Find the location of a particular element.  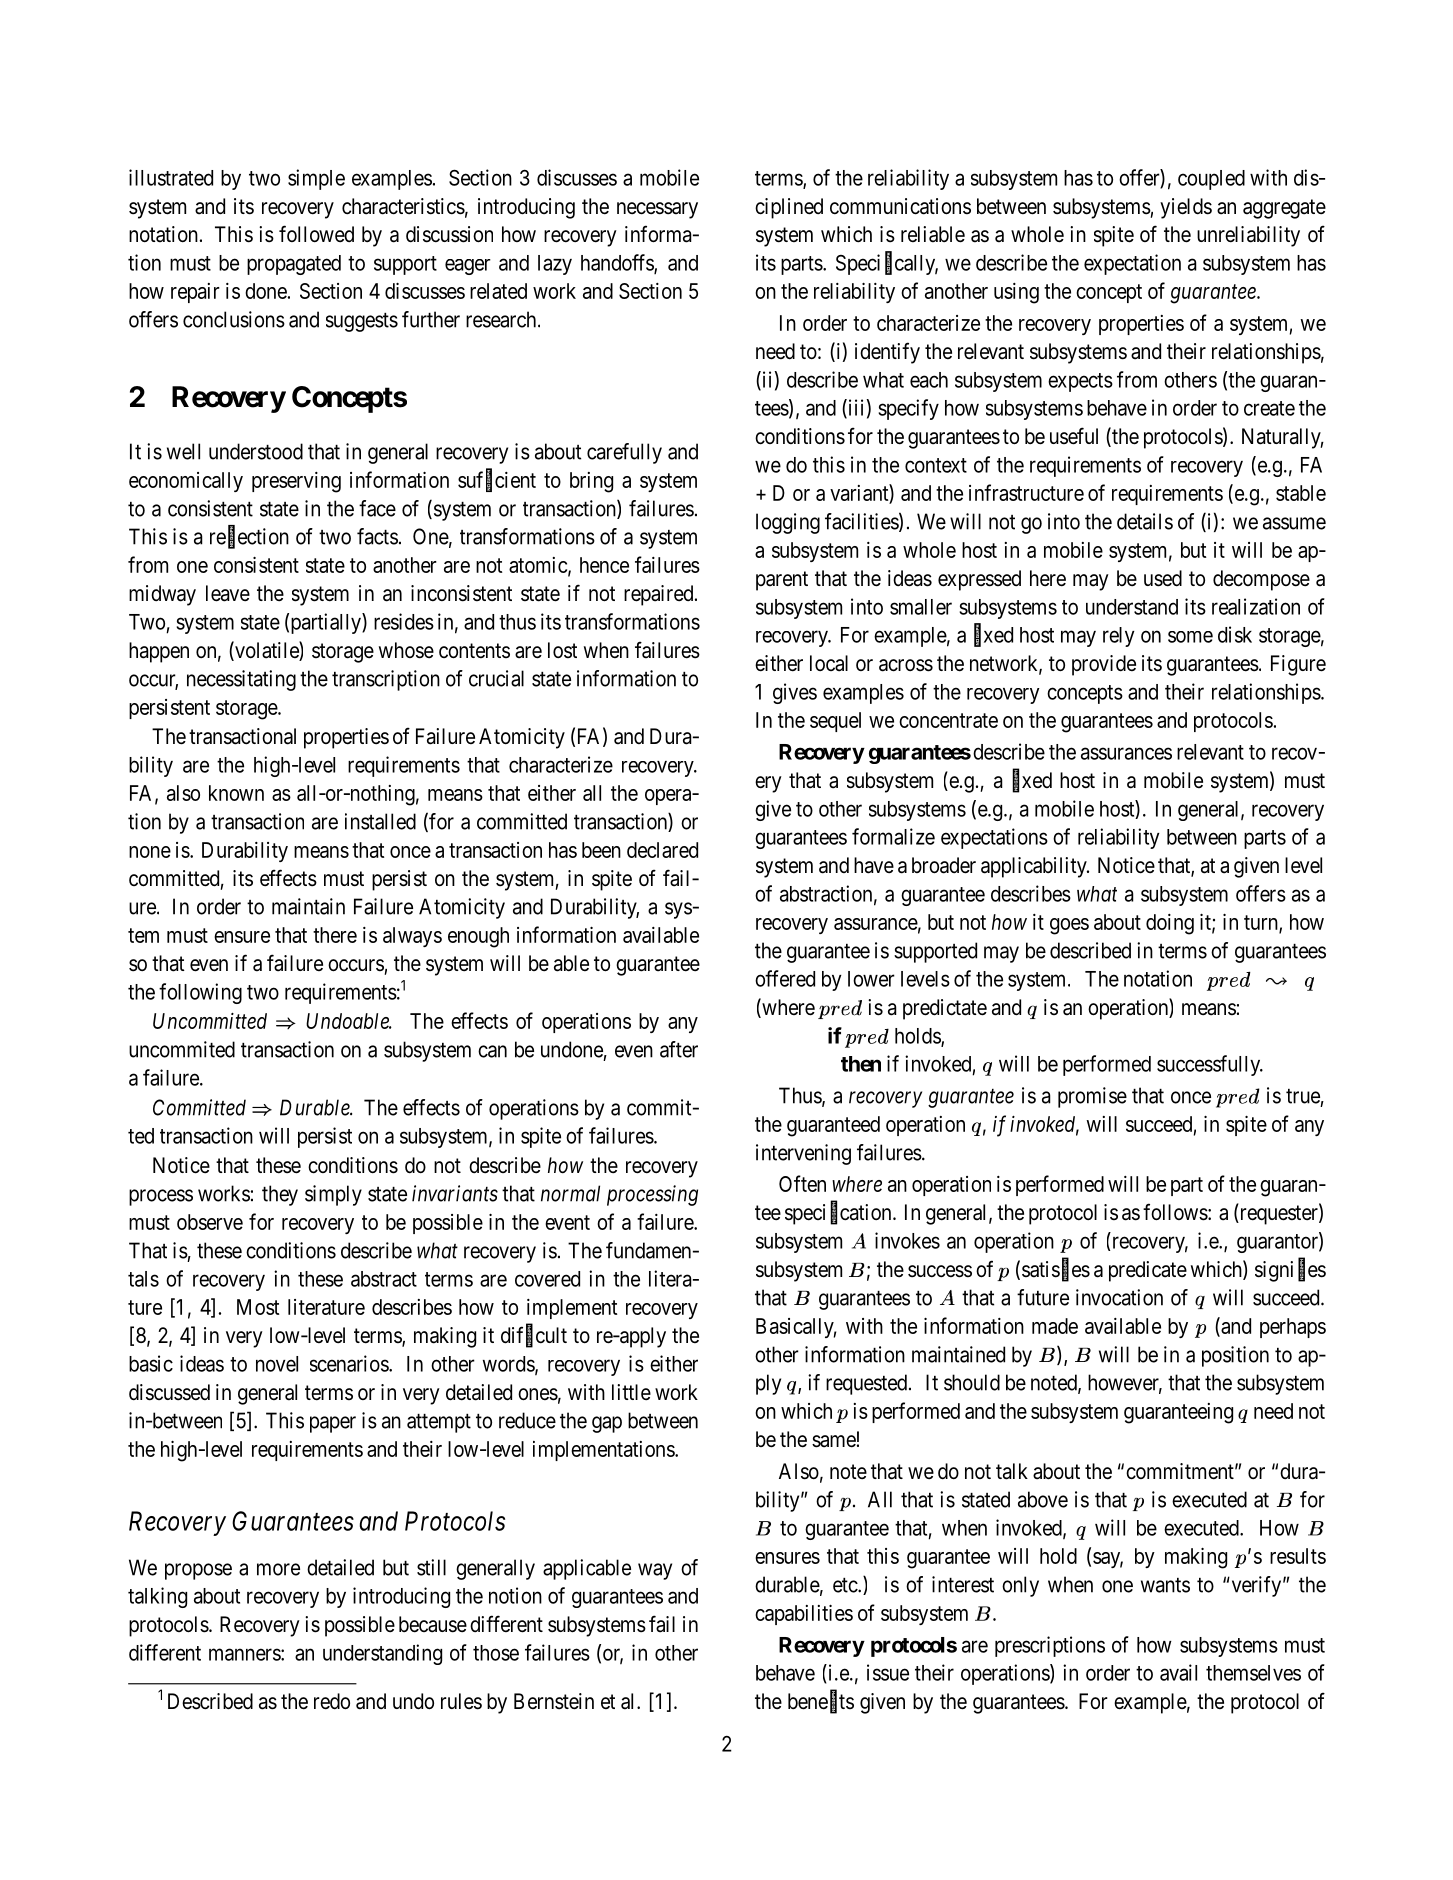

yields is located at coordinates (1186, 208).
